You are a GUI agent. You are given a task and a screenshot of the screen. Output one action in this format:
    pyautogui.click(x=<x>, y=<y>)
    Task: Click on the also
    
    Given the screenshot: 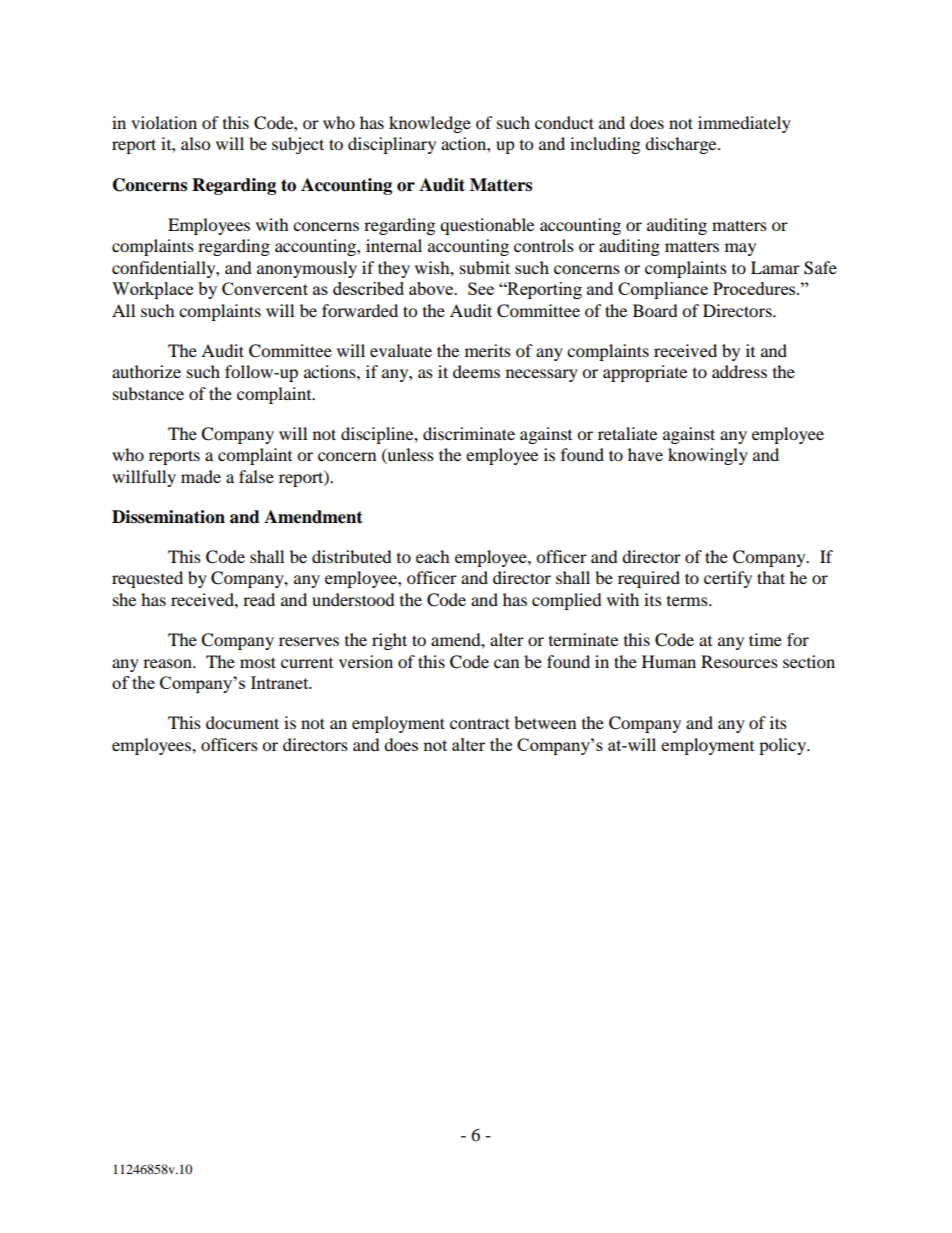 What is the action you would take?
    pyautogui.click(x=195, y=143)
